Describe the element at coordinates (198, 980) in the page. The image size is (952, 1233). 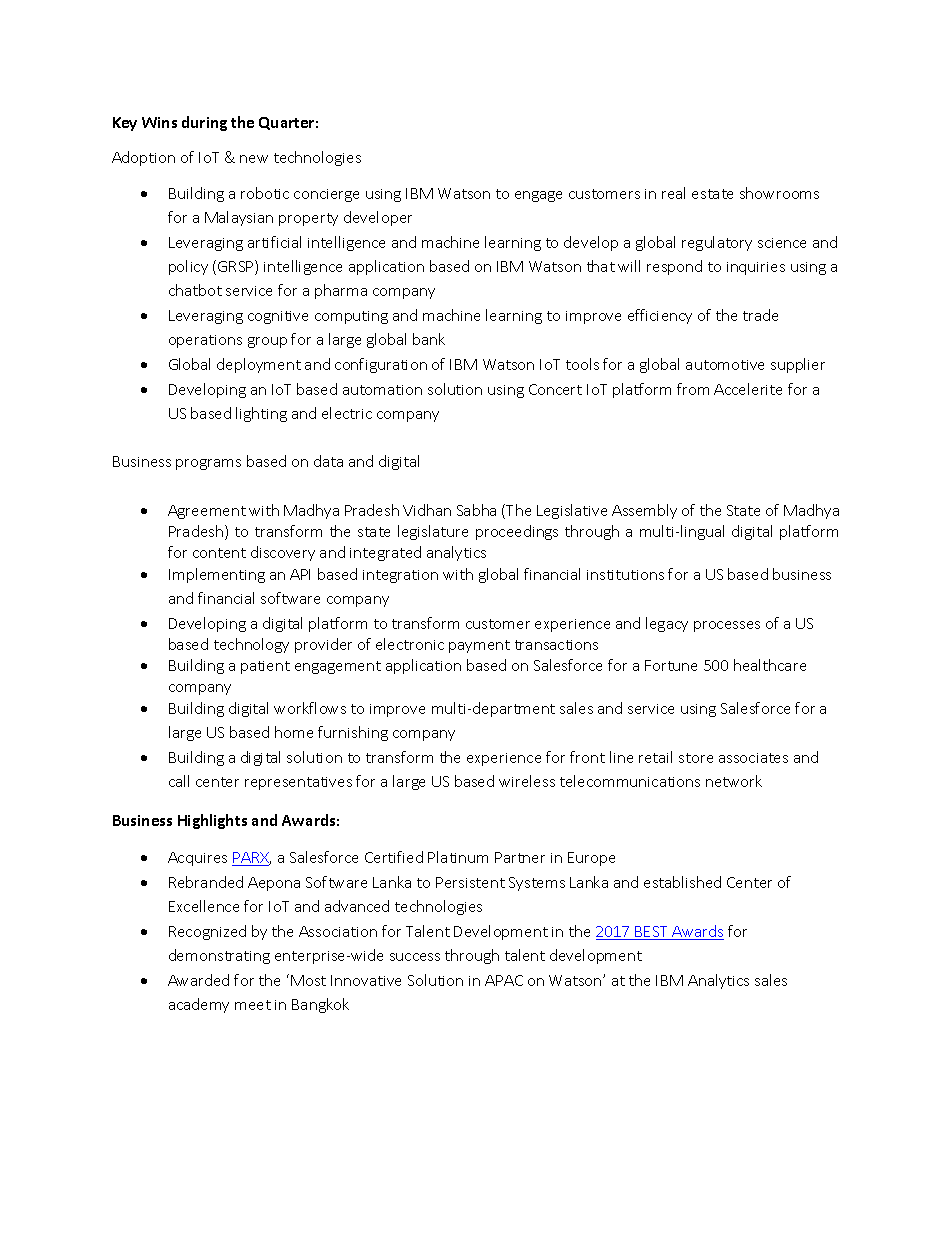
I see `Awarded` at that location.
